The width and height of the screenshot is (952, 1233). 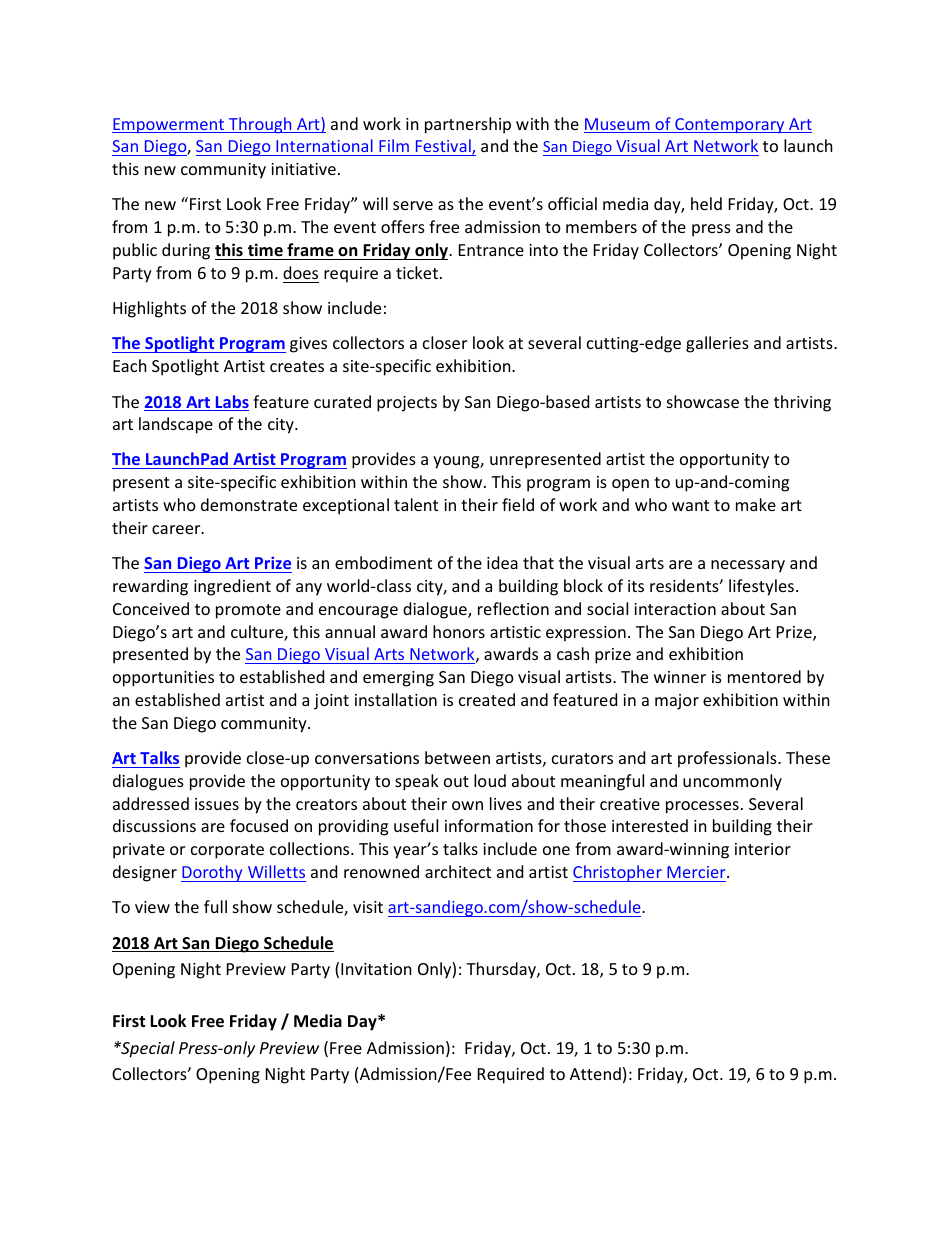 I want to click on projects, so click(x=407, y=404).
